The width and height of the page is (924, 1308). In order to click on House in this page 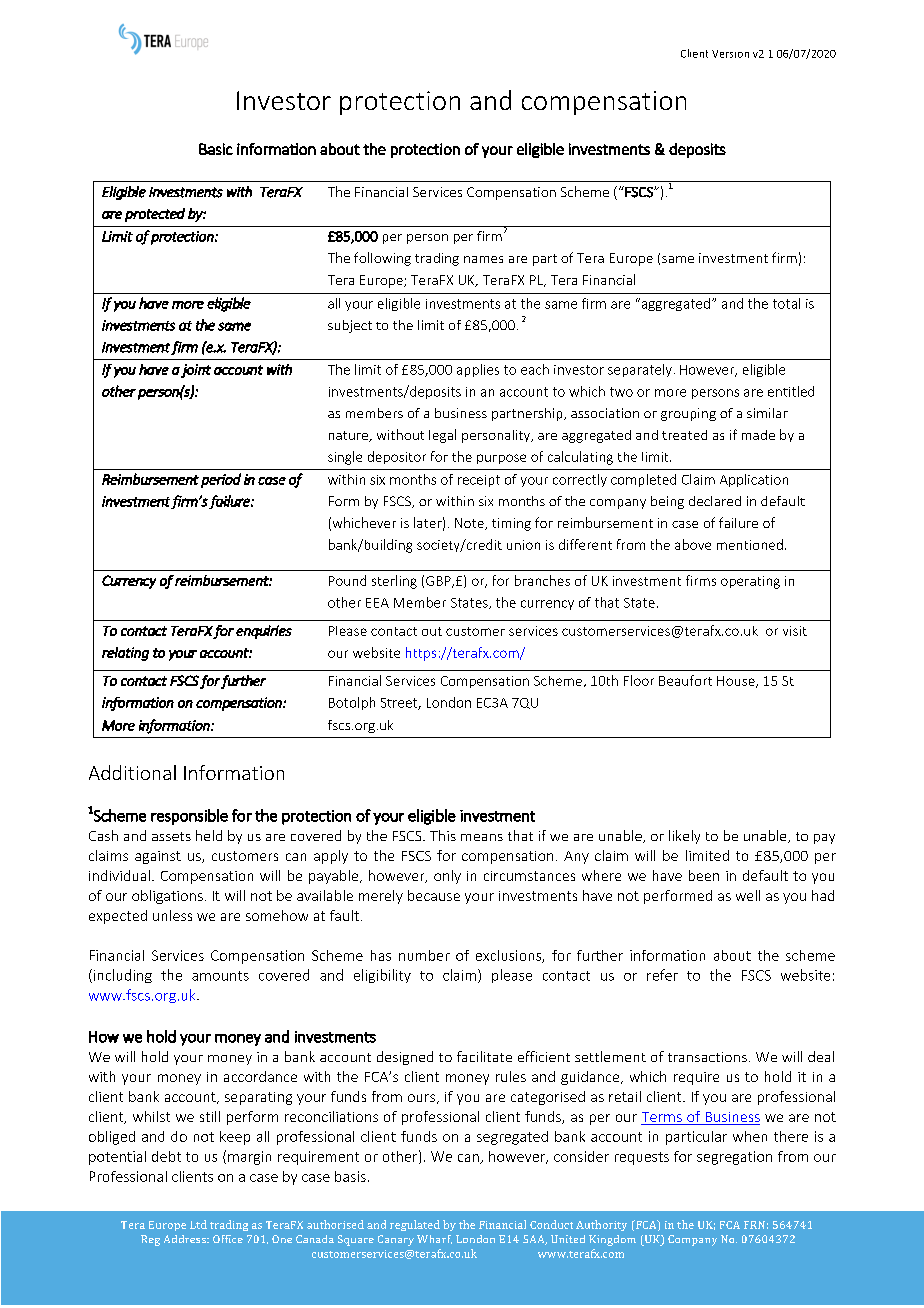, I will do `click(737, 682)`.
